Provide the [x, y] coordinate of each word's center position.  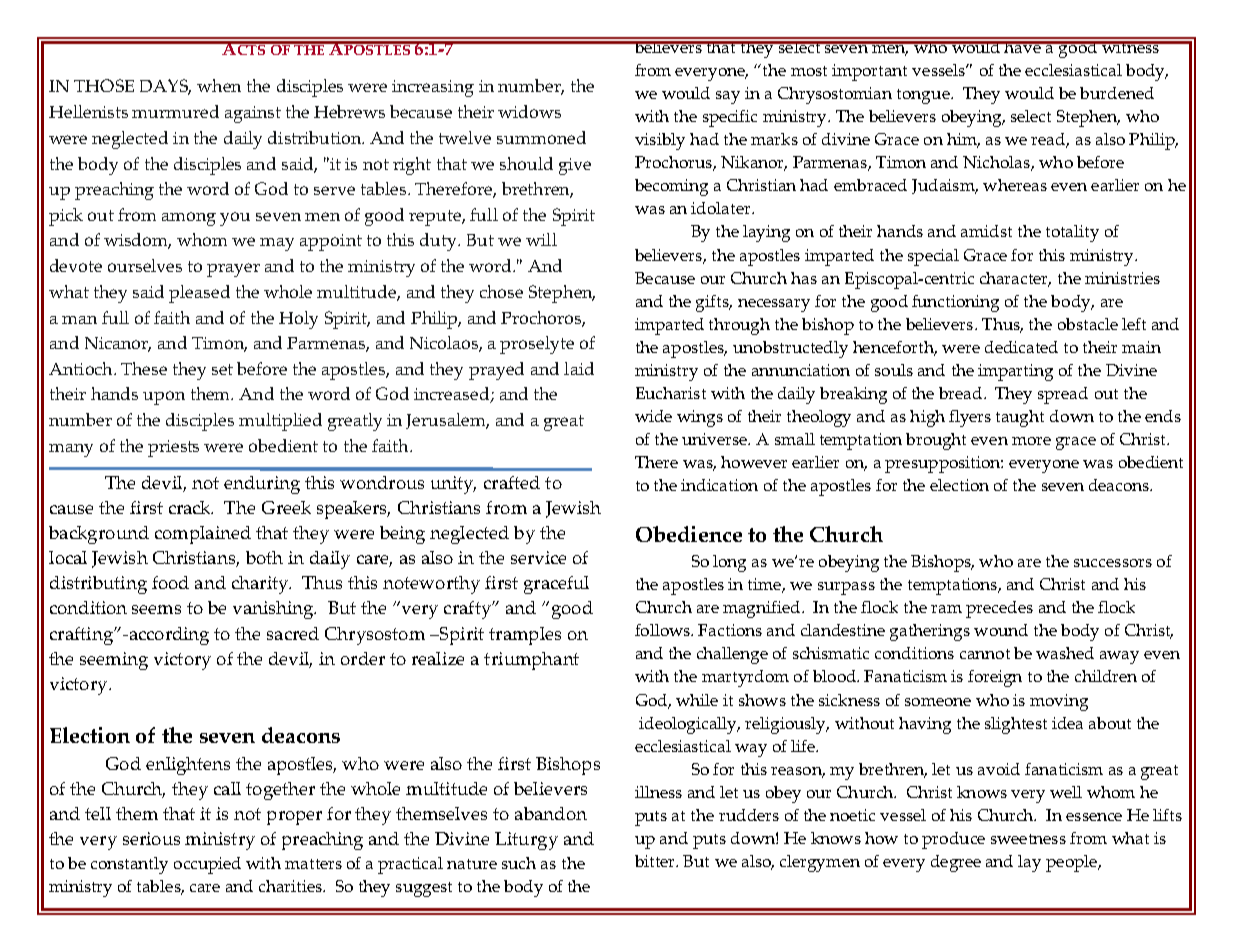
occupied [207, 865]
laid [579, 368]
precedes [999, 609]
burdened [1117, 93]
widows [529, 111]
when [219, 85]
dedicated [1021, 347]
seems [156, 609]
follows [664, 630]
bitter [656, 861]
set [222, 369]
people [1073, 863]
